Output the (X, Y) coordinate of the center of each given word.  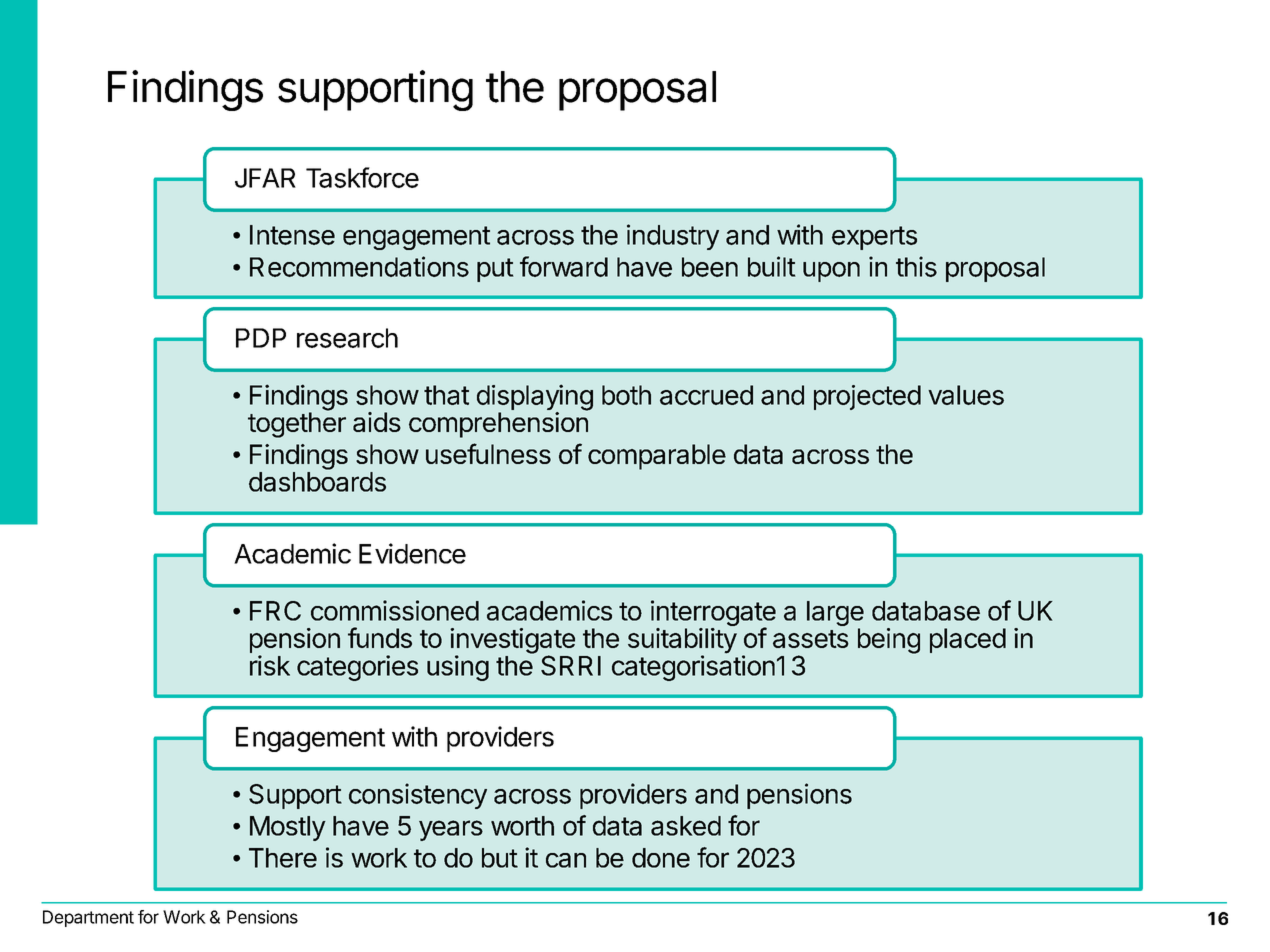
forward (564, 266)
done (661, 858)
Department (88, 918)
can (566, 860)
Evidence (412, 553)
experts (874, 238)
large (835, 615)
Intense (292, 235)
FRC (275, 611)
